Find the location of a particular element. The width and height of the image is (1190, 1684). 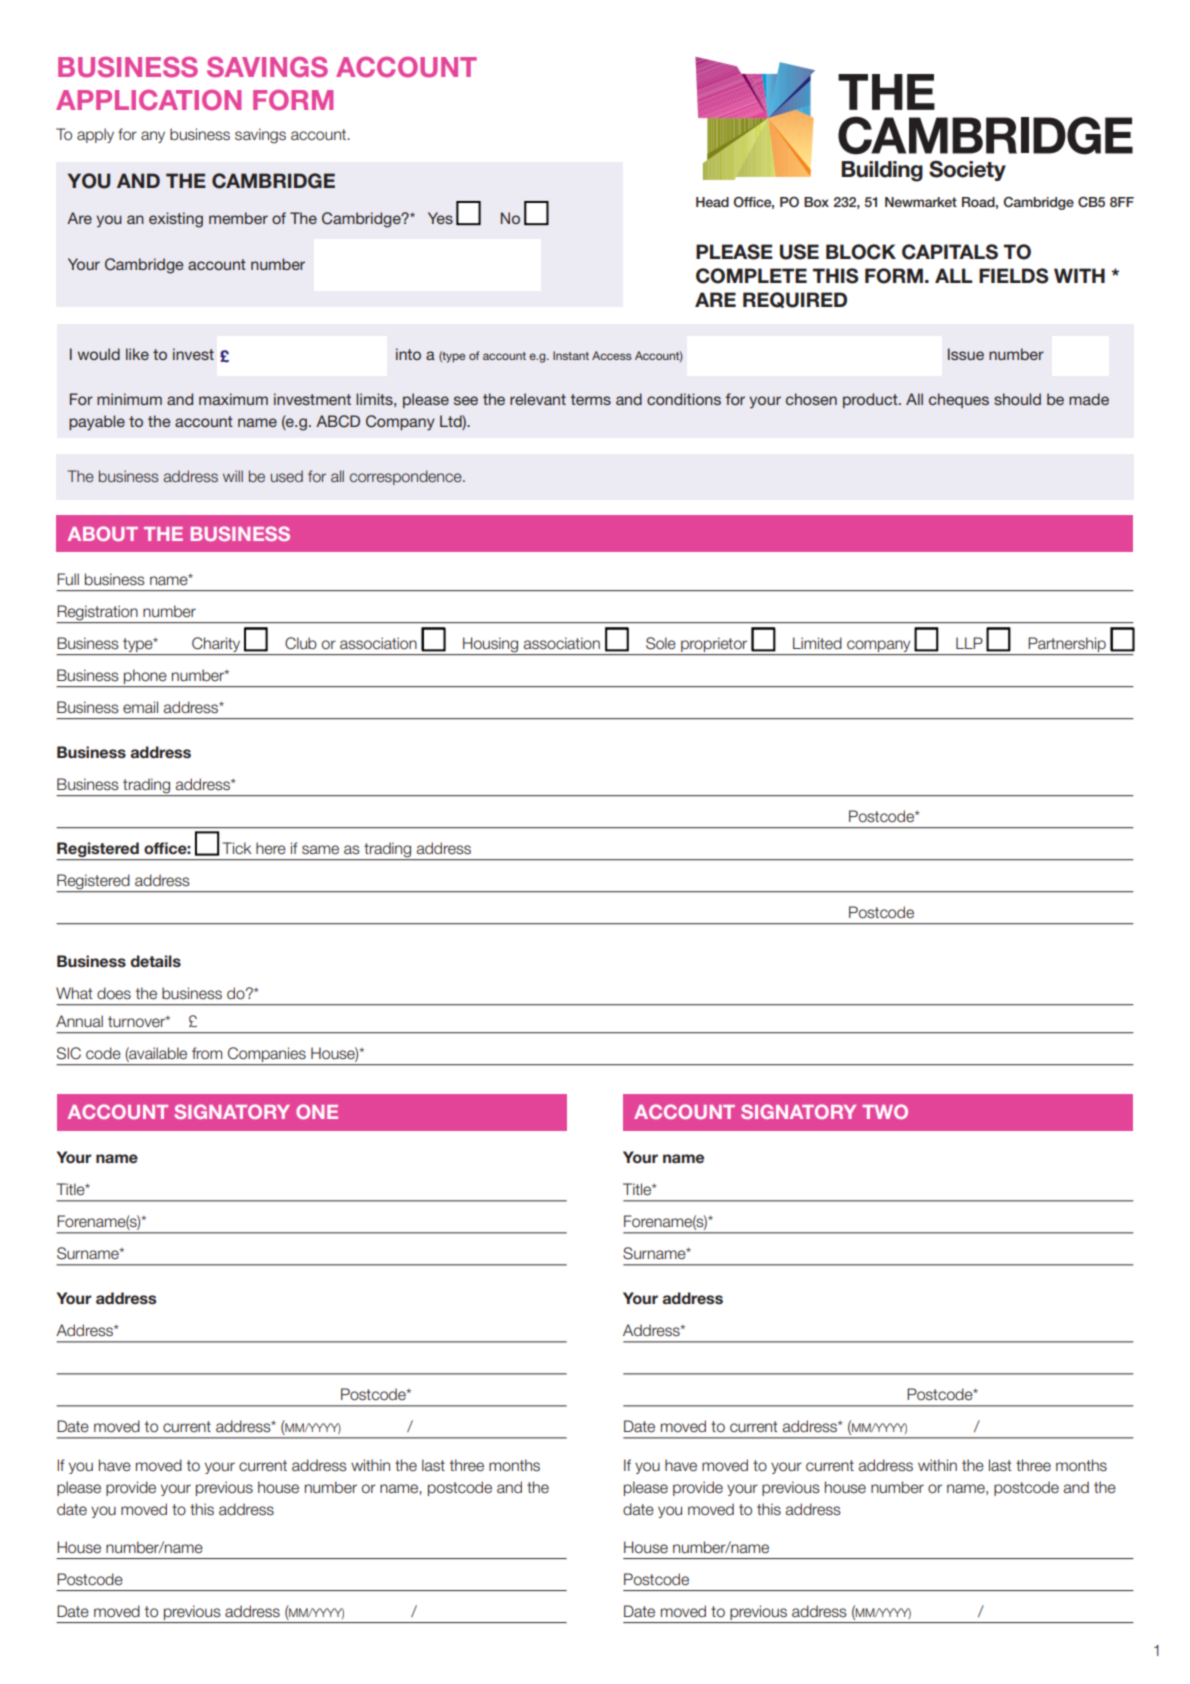

from is located at coordinates (207, 1053).
